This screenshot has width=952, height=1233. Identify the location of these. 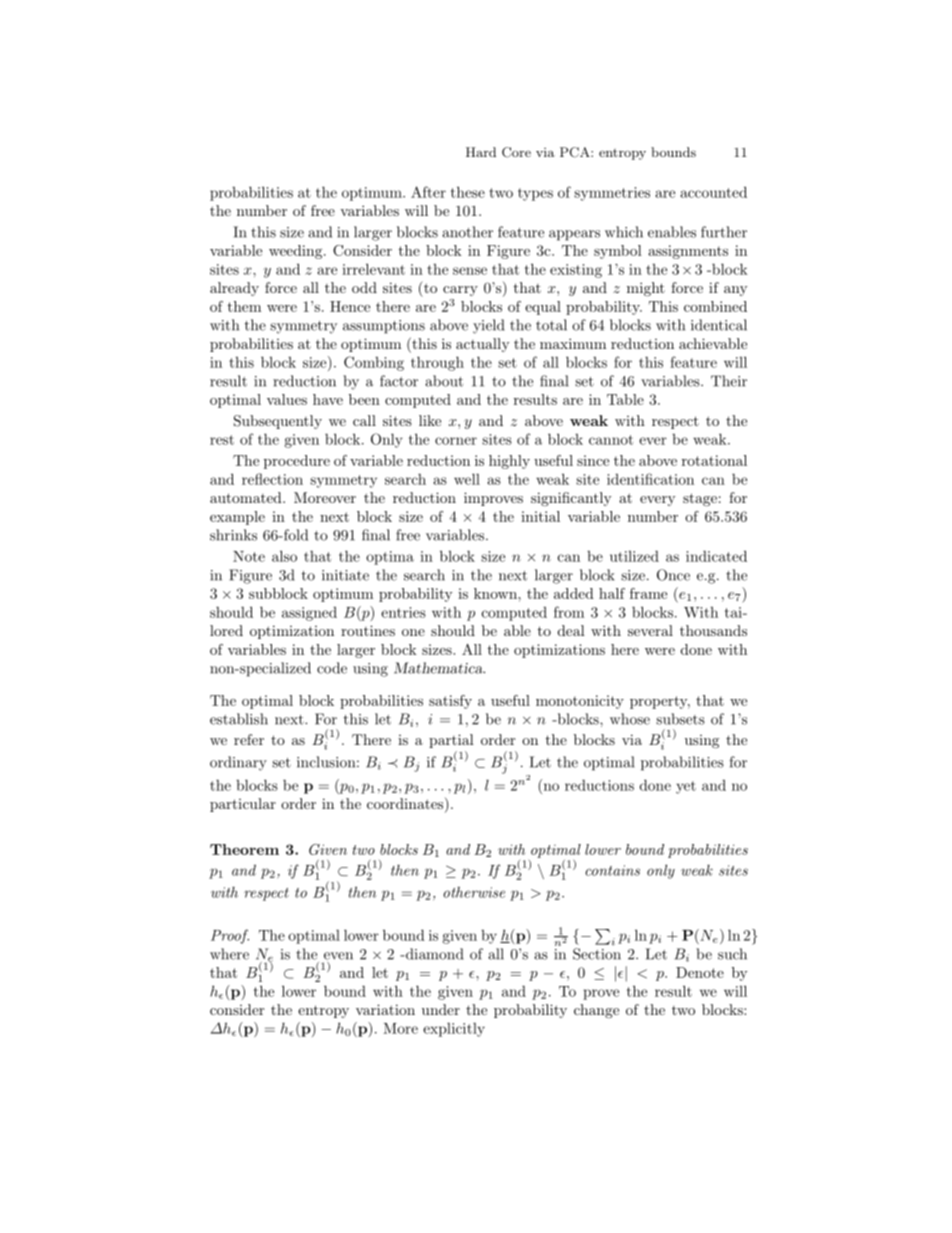
(468, 192).
